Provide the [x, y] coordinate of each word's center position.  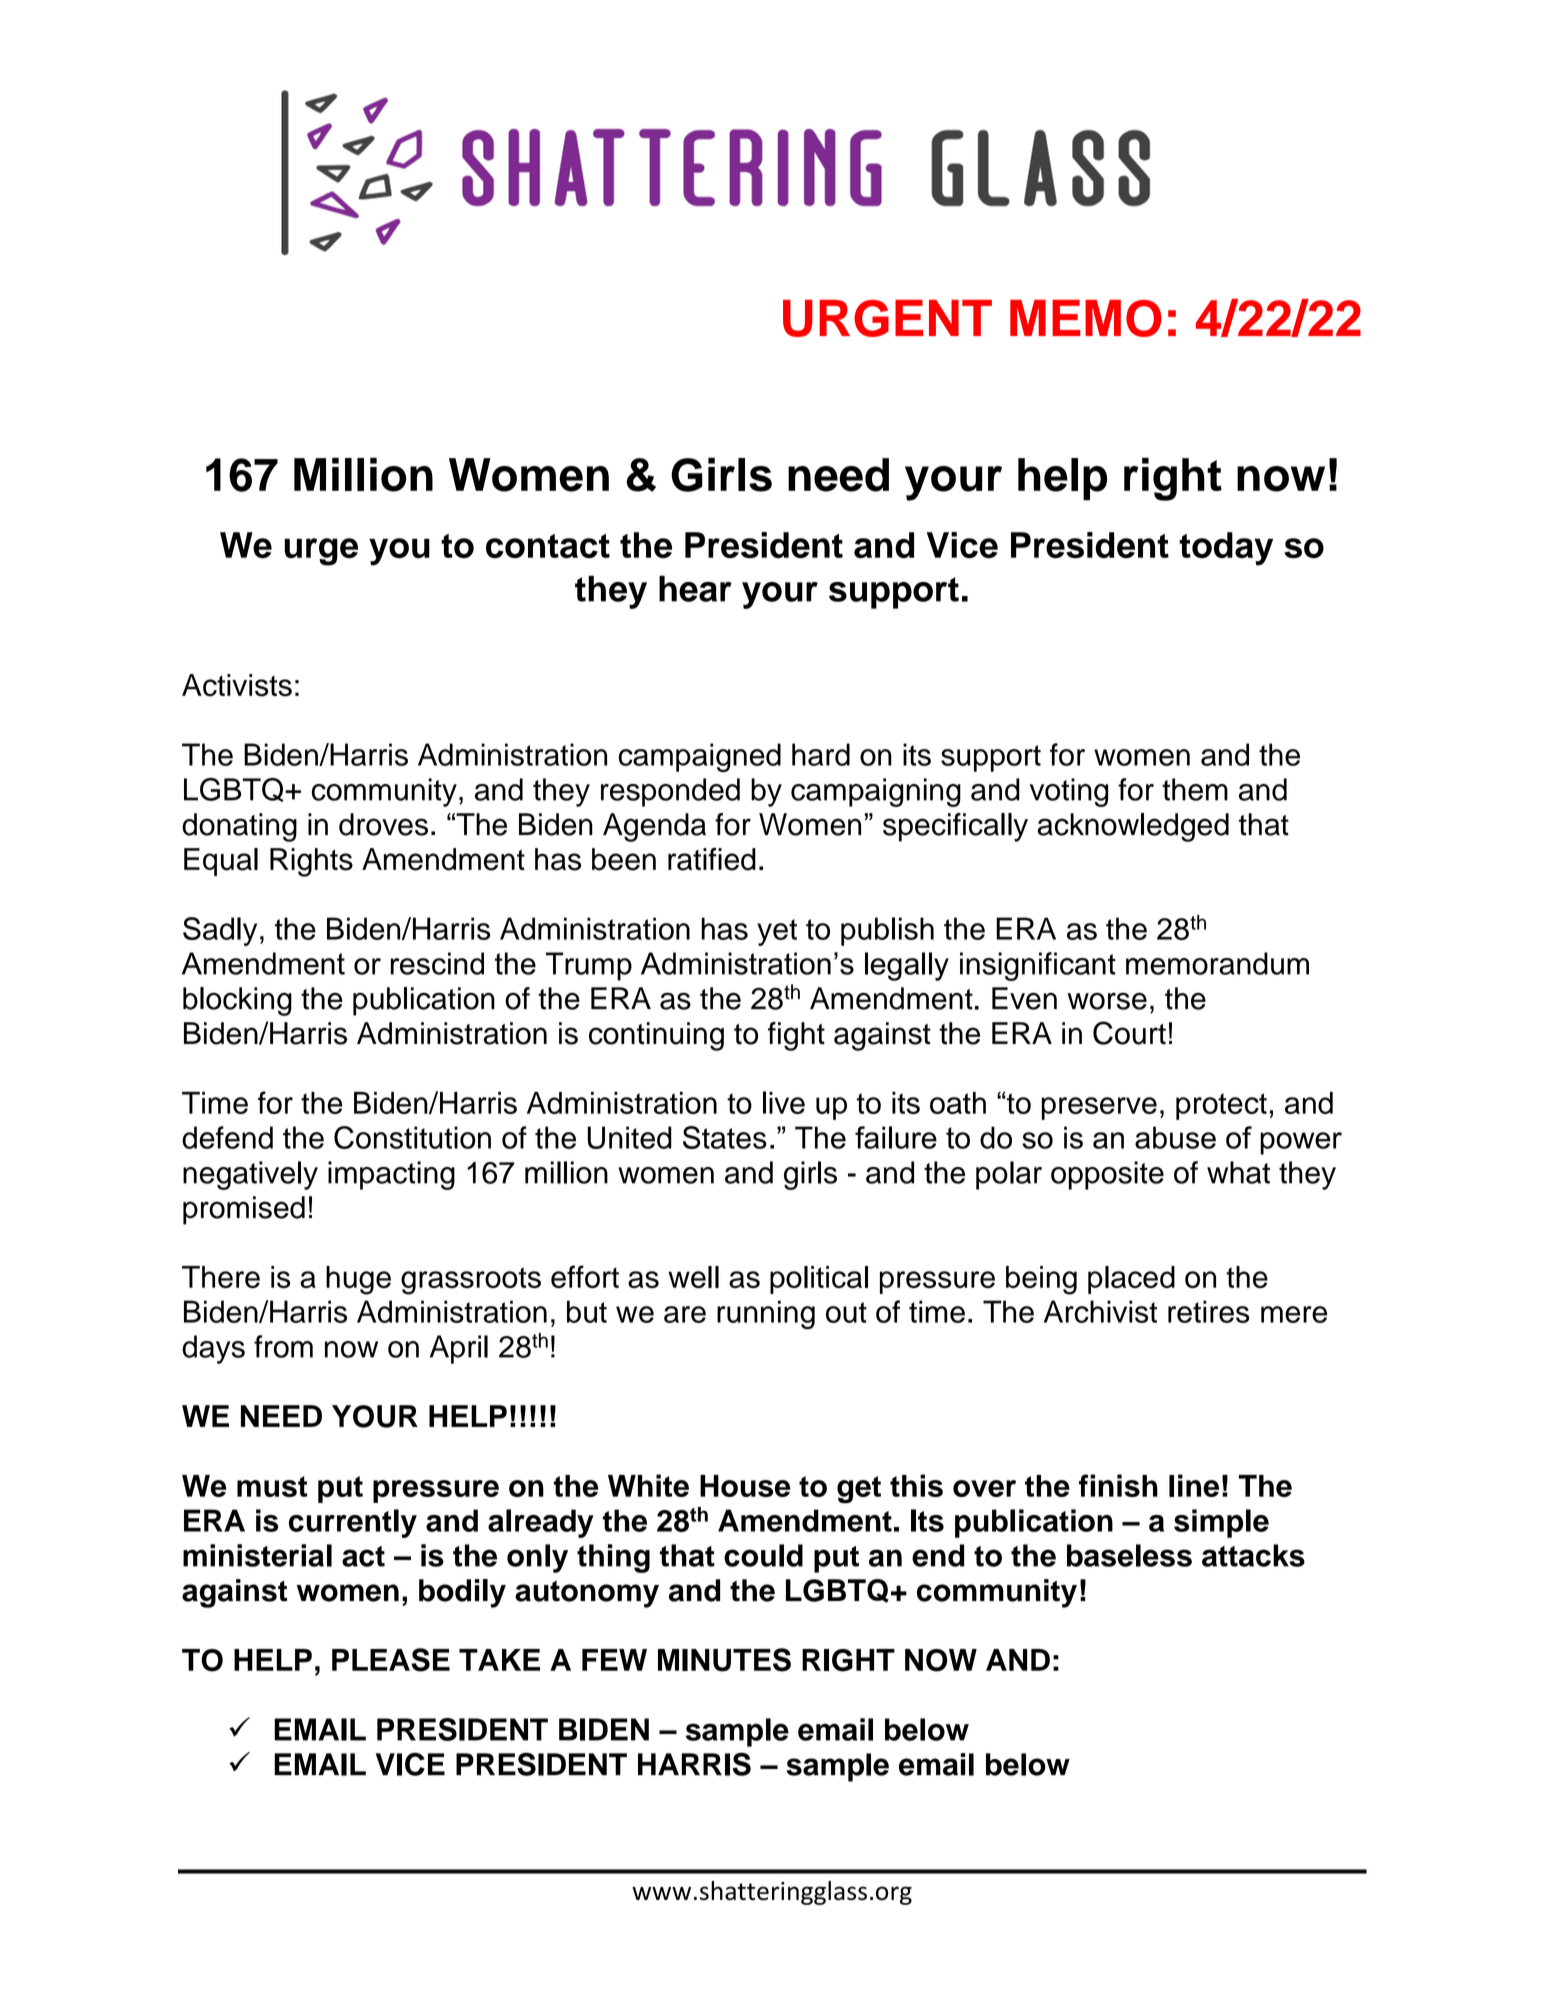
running [766, 1314]
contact [548, 546]
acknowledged [1133, 827]
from [283, 1346]
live [784, 1102]
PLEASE [391, 1660]
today [1226, 549]
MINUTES [724, 1660]
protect [1221, 1106]
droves [383, 824]
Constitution [412, 1137]
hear [695, 588]
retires [1208, 1311]
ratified [712, 859]
